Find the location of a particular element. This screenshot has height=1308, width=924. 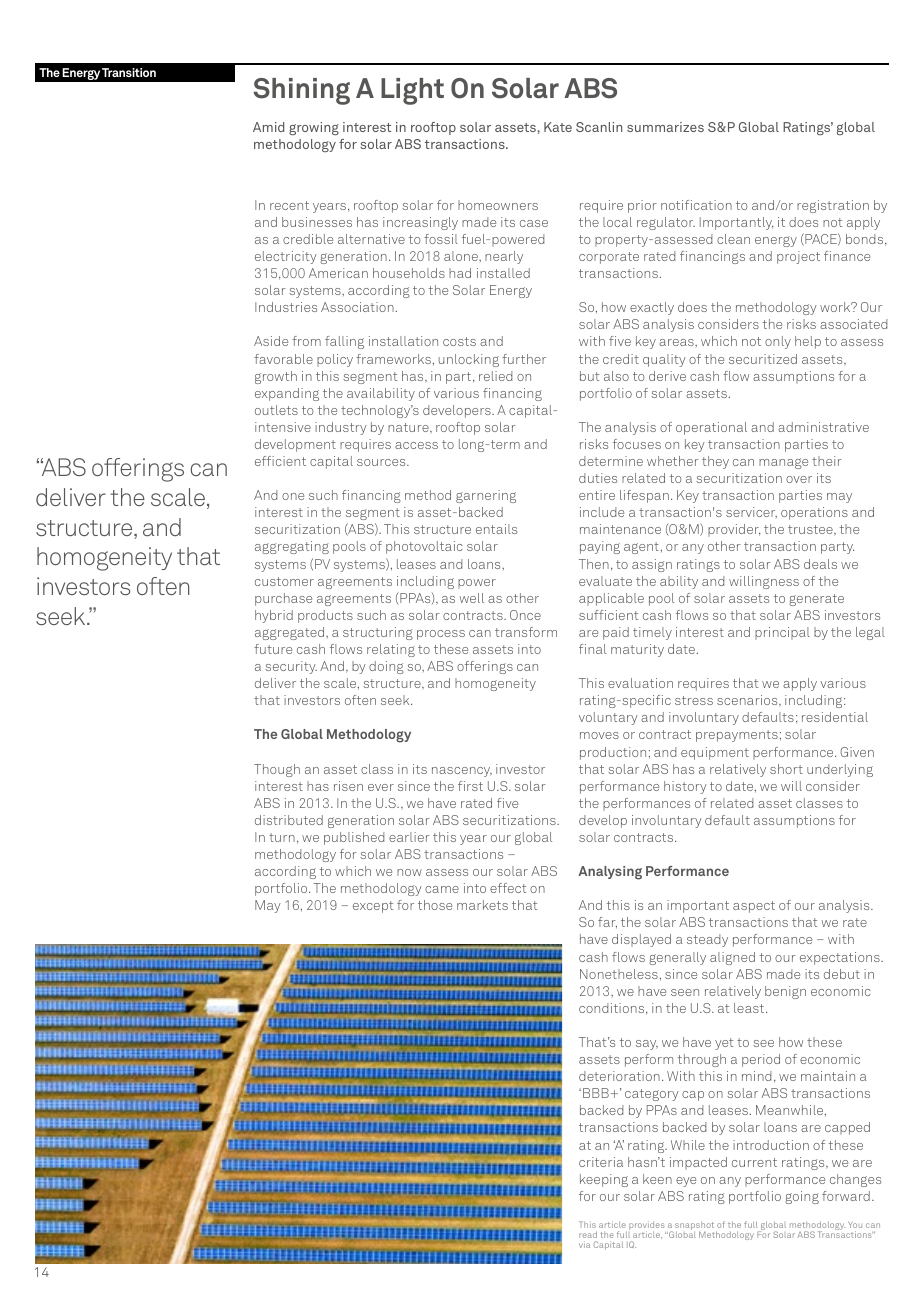

final is located at coordinates (592, 649).
